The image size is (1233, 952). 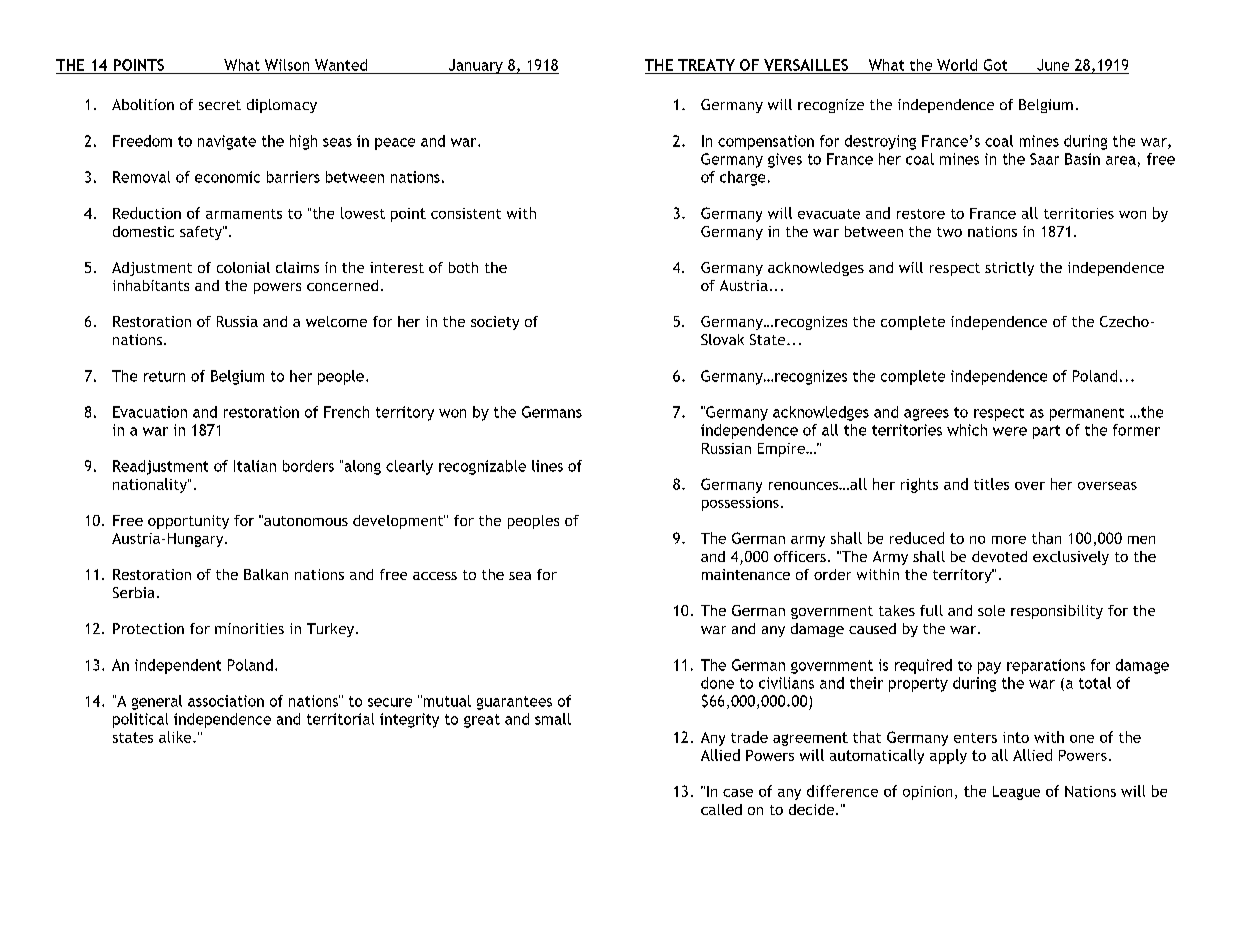 I want to click on devoted, so click(x=999, y=556).
